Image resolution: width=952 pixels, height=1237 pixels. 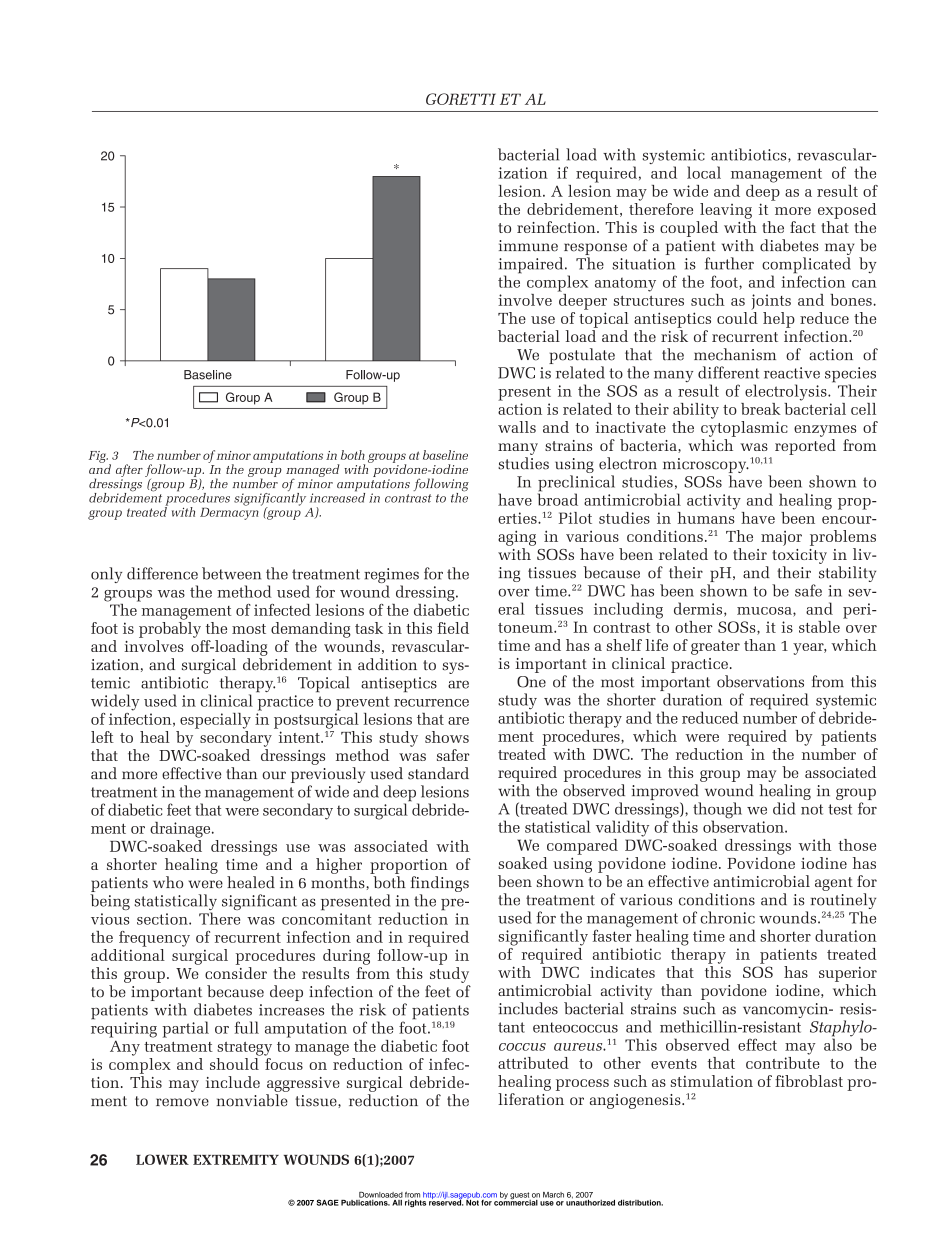 What do you see at coordinates (781, 538) in the page?
I see `major` at bounding box center [781, 538].
